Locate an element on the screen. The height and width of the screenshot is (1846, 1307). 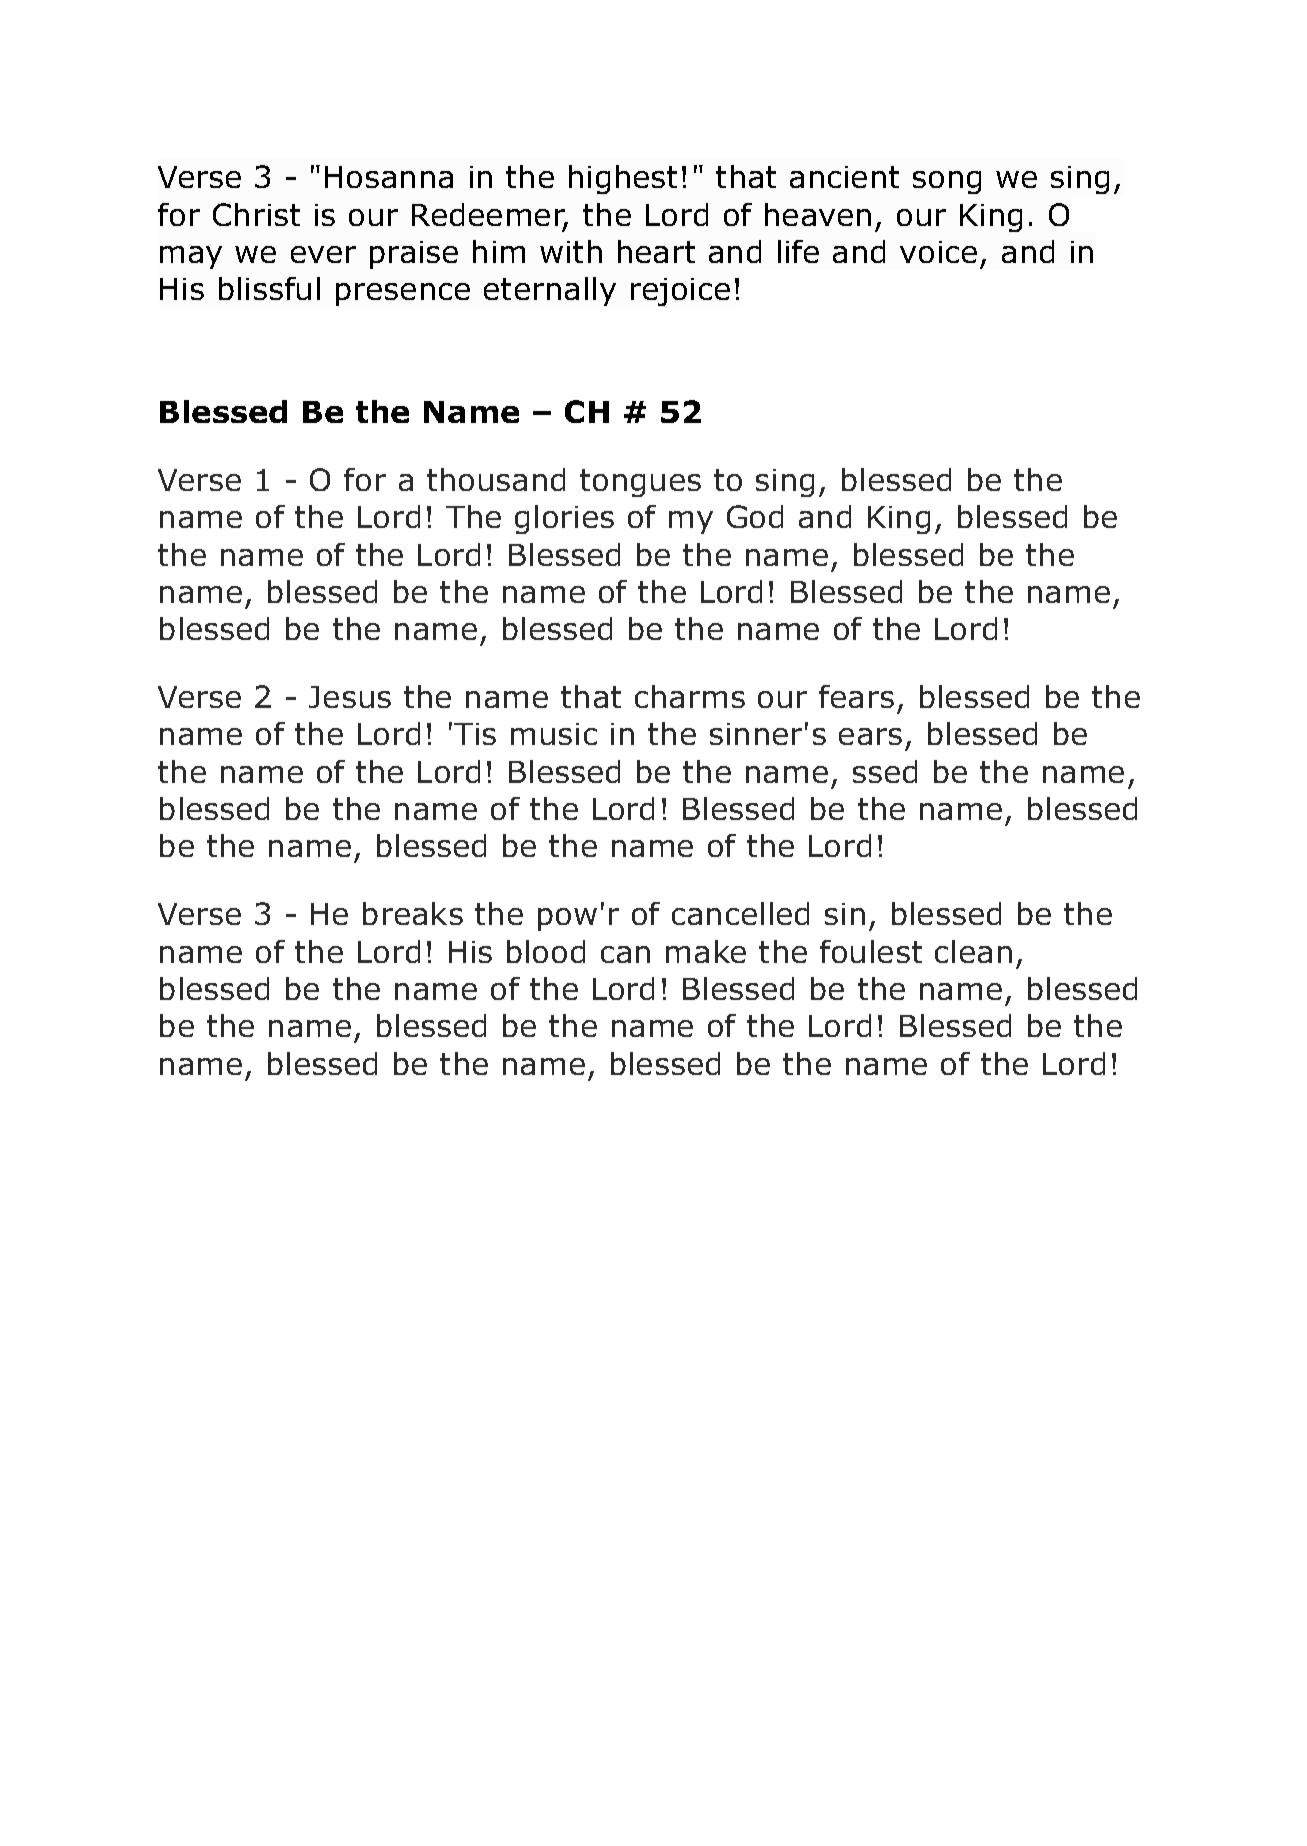
Christ is located at coordinates (256, 214).
